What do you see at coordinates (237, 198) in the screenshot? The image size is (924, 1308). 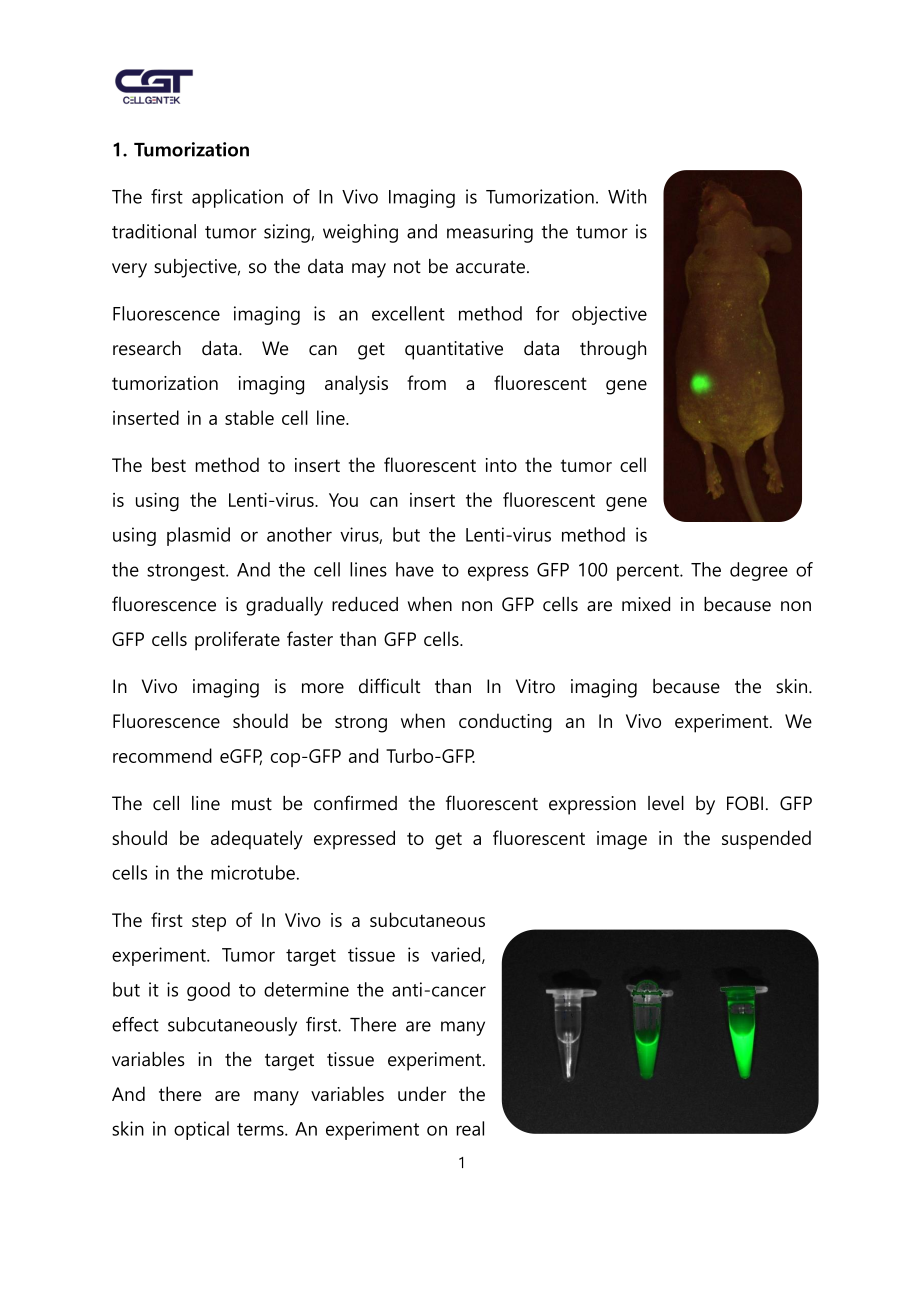 I see `application` at bounding box center [237, 198].
